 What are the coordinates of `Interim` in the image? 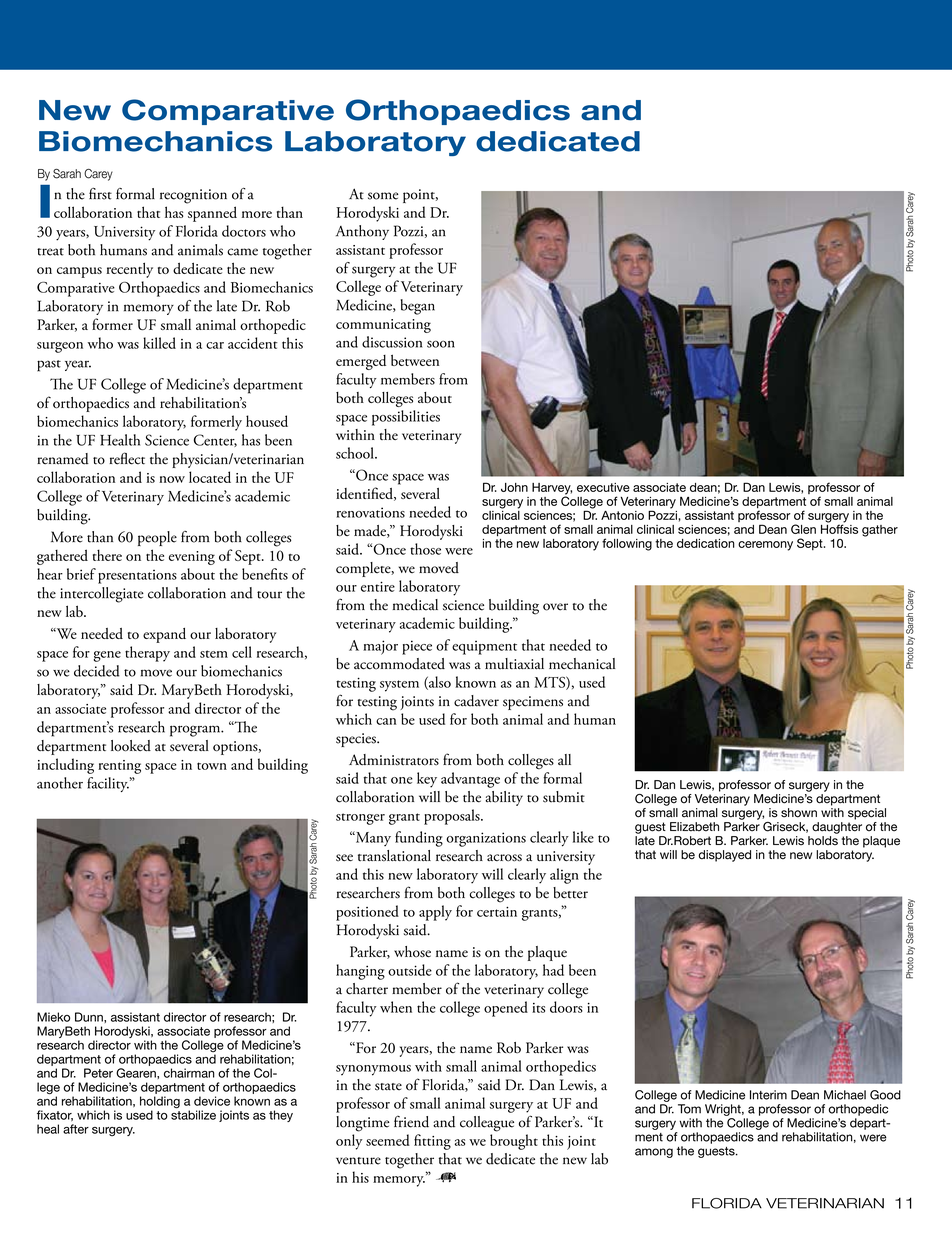 It's located at (768, 1095).
